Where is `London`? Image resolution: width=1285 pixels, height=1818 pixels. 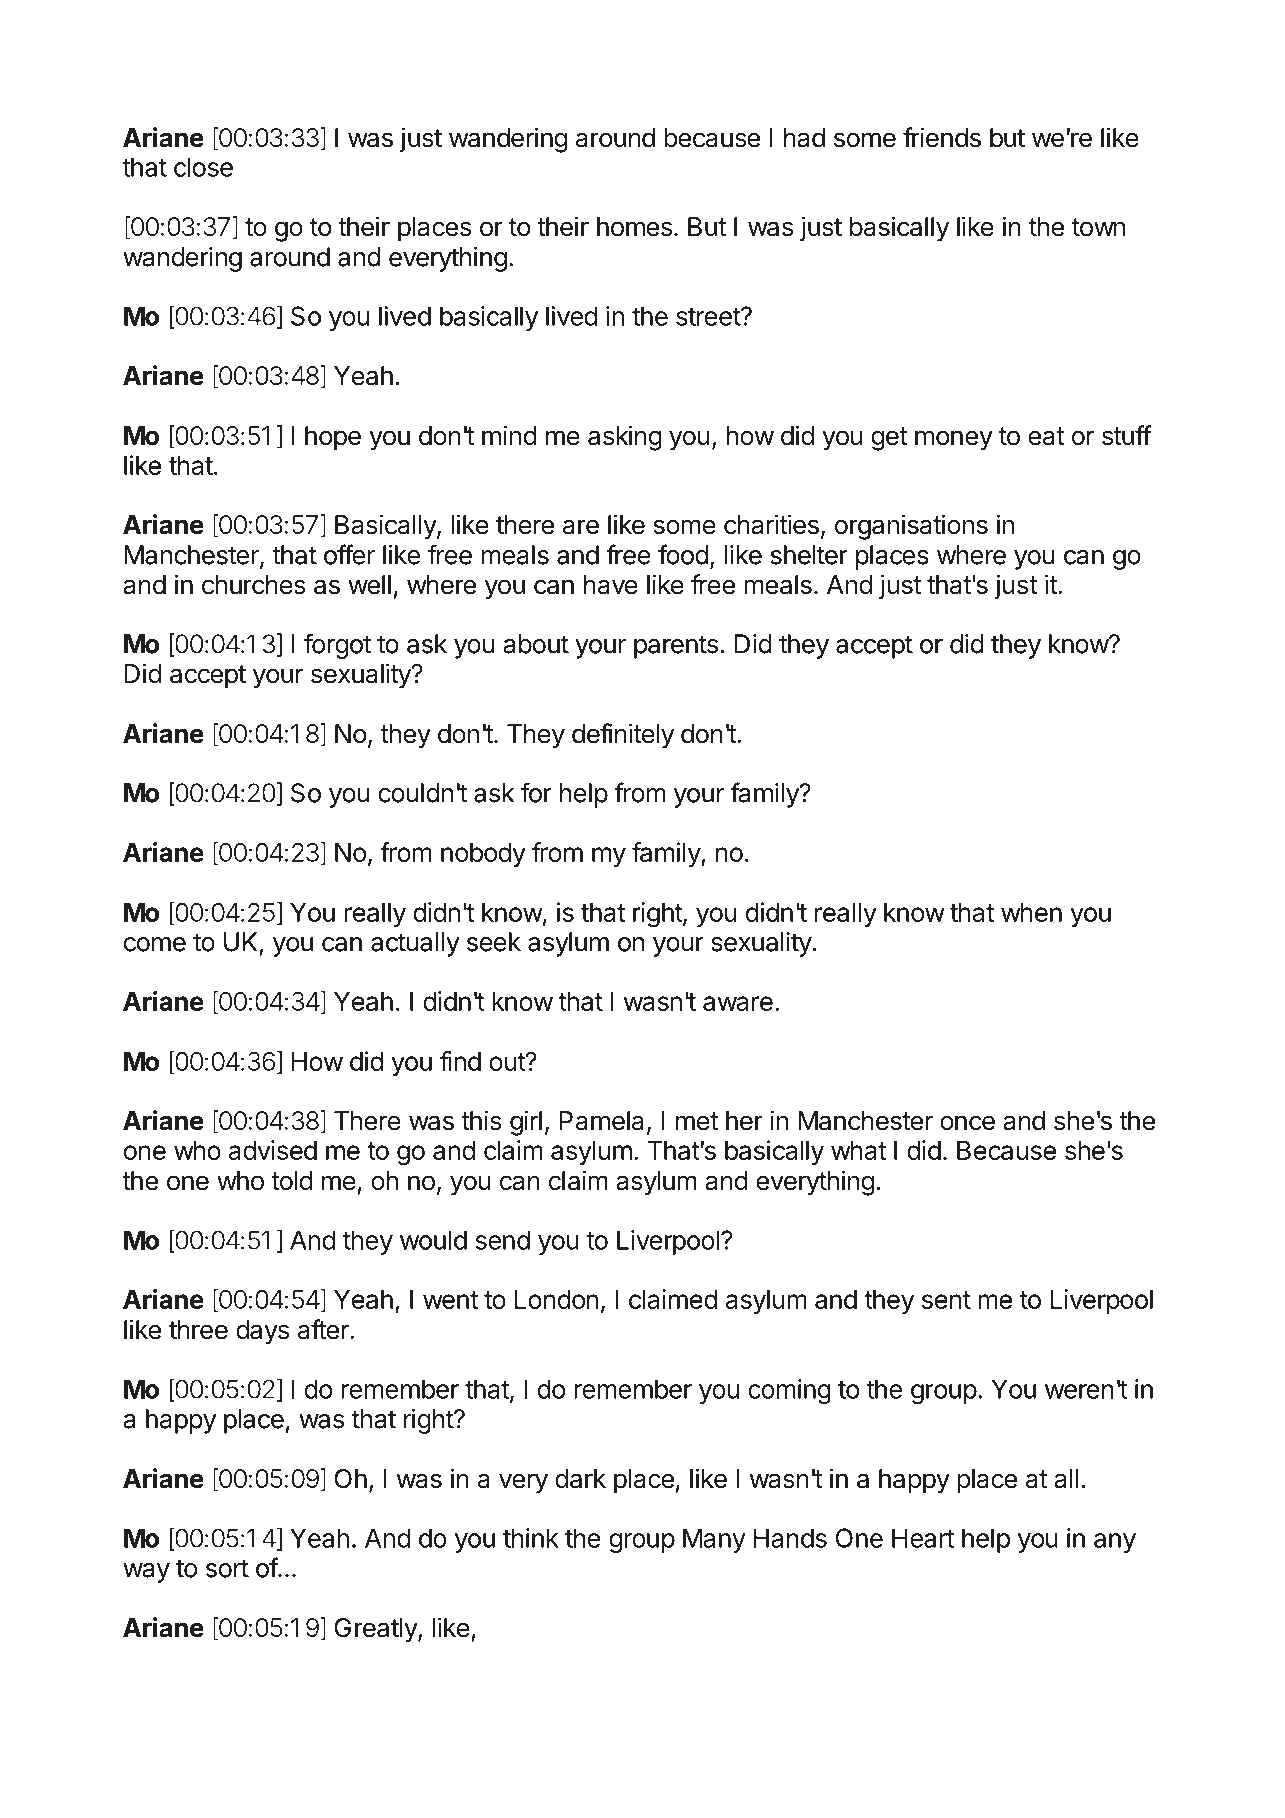 London is located at coordinates (557, 1299).
